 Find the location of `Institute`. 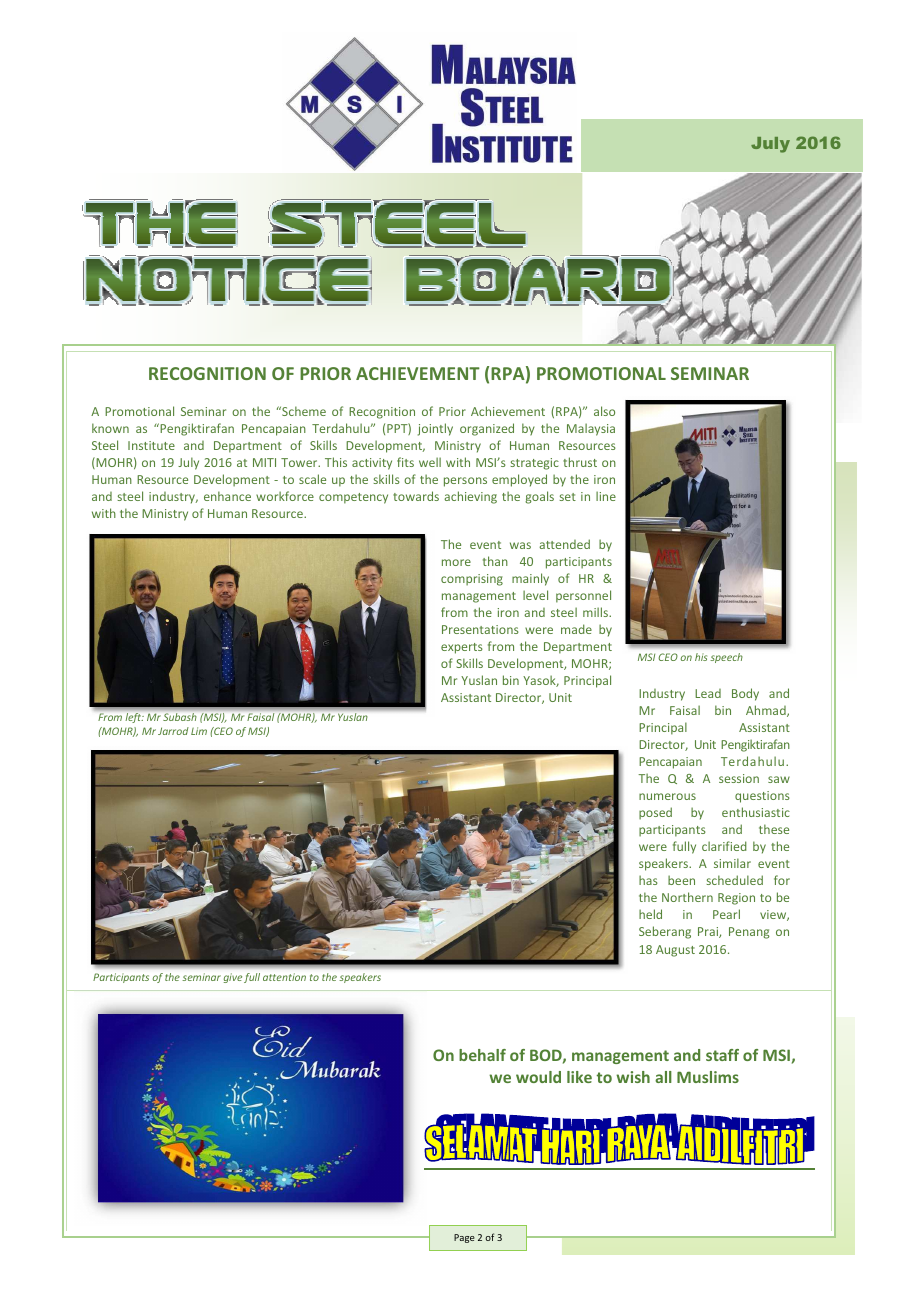

Institute is located at coordinates (151, 445).
